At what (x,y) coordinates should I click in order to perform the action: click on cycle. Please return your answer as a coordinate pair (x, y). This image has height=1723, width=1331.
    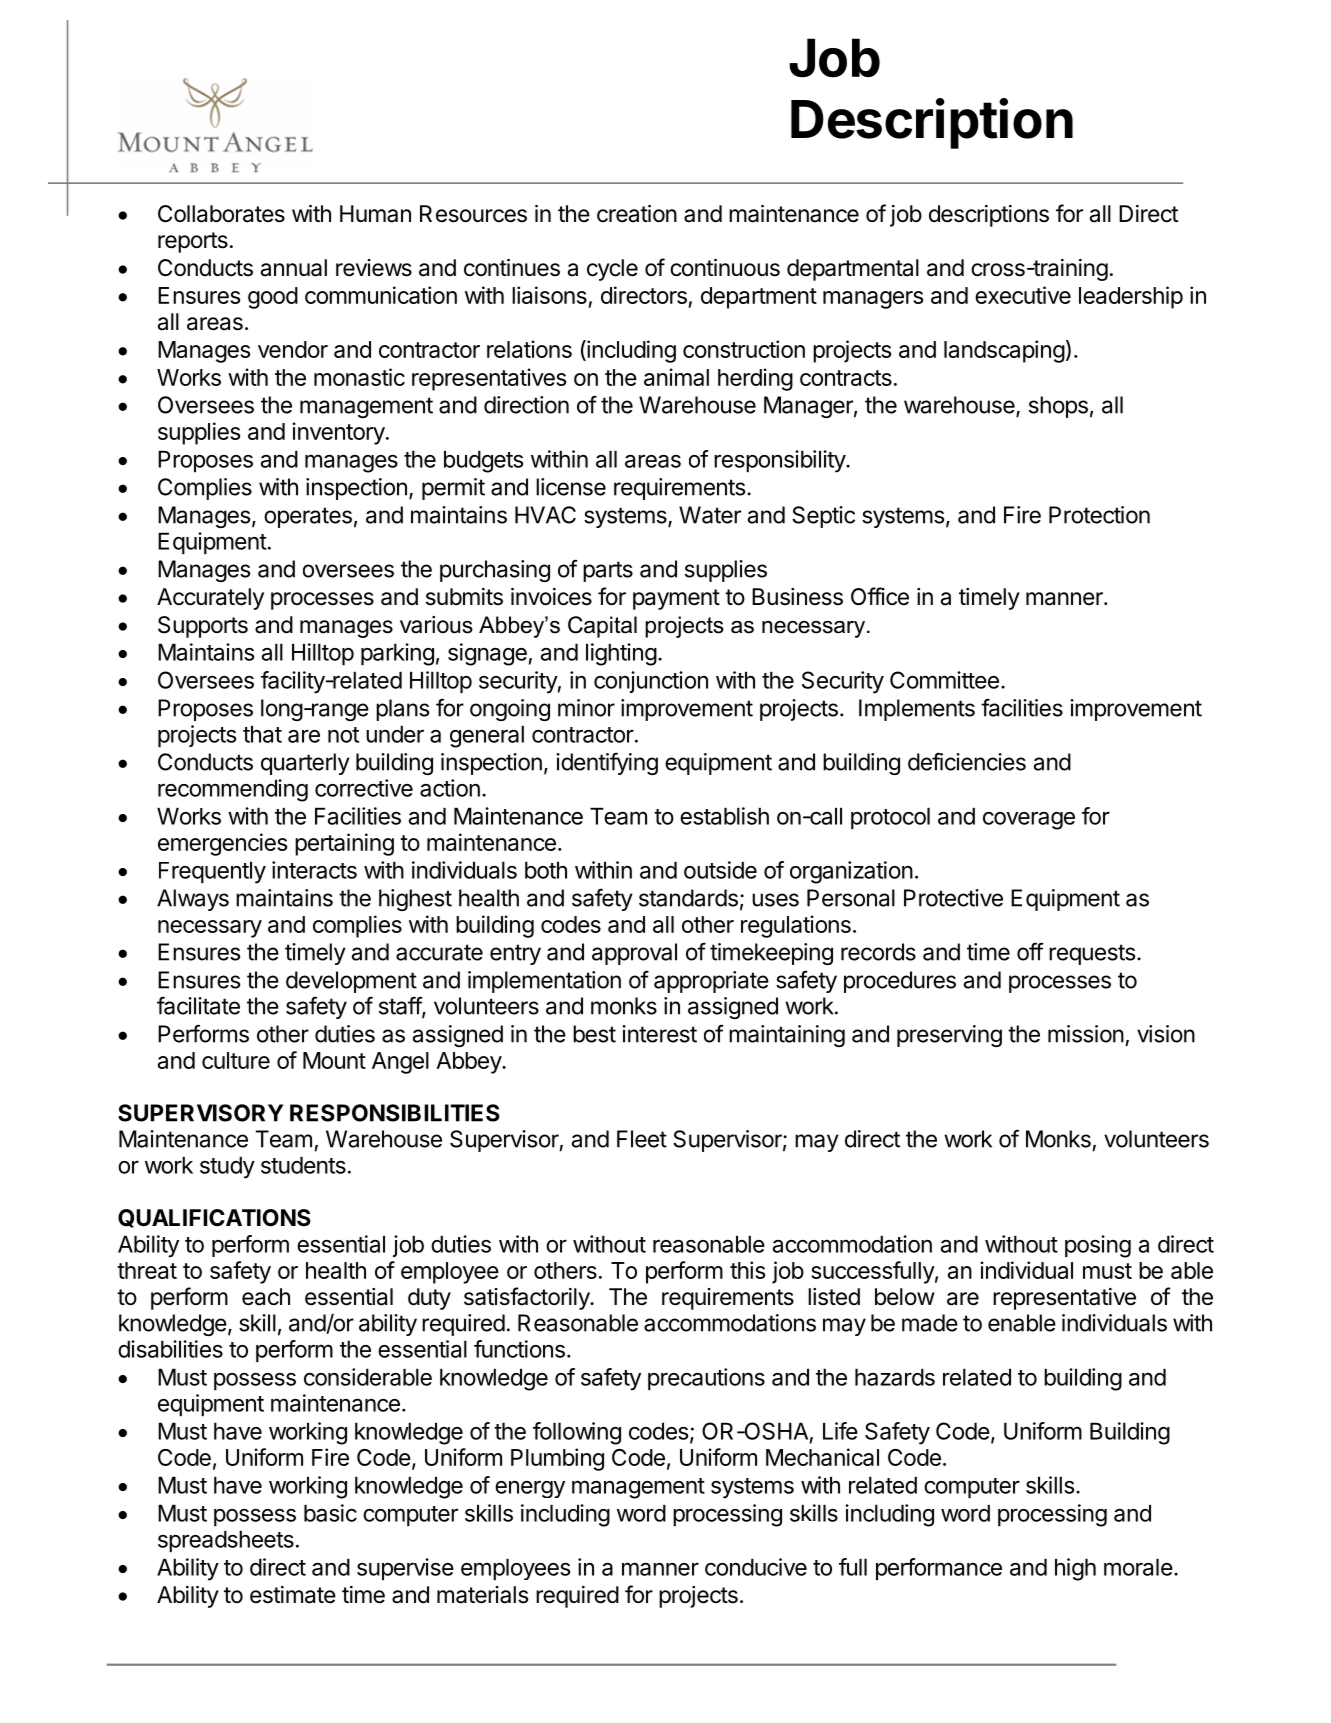
    Looking at the image, I should click on (612, 270).
